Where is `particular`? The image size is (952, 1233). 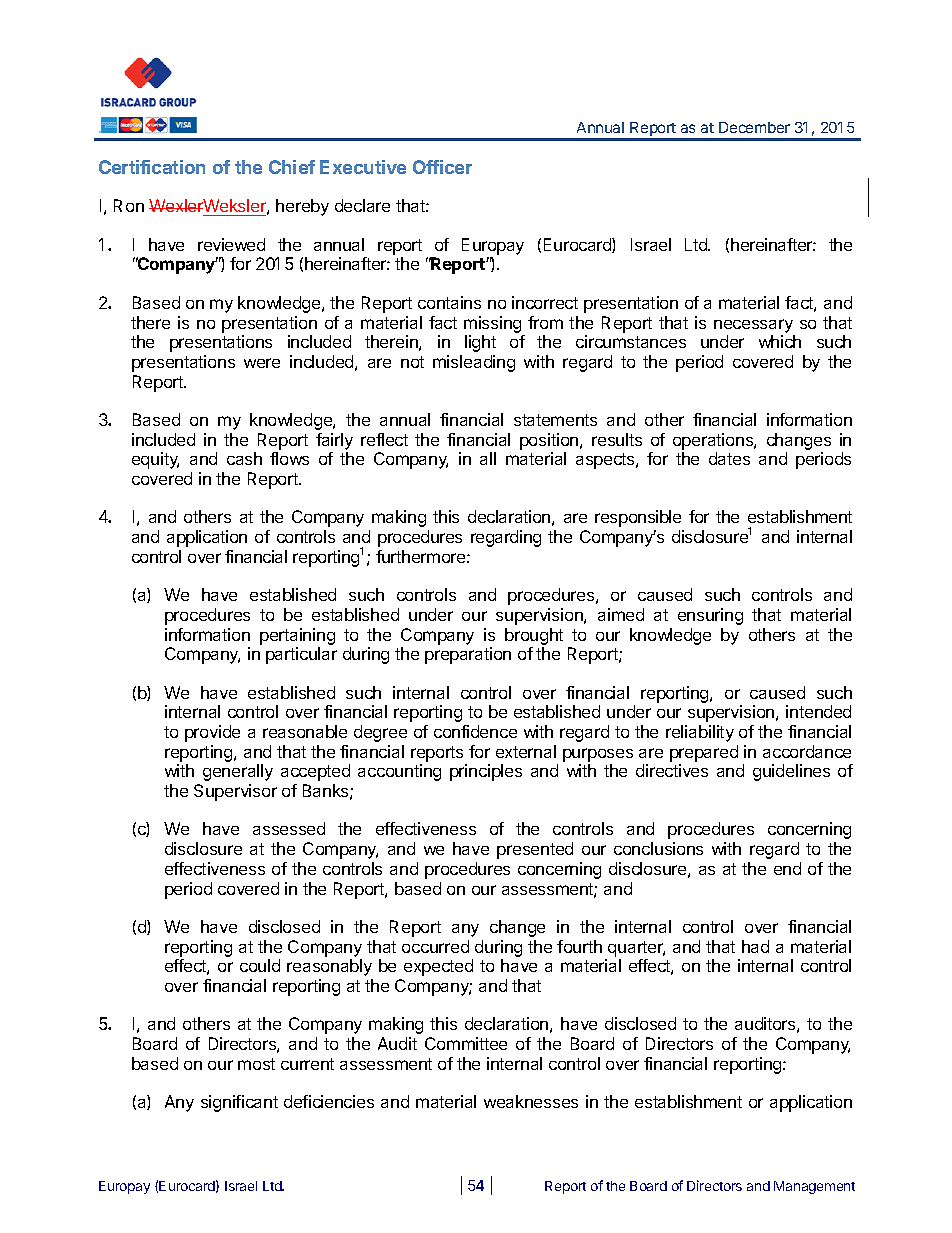 particular is located at coordinates (301, 655).
